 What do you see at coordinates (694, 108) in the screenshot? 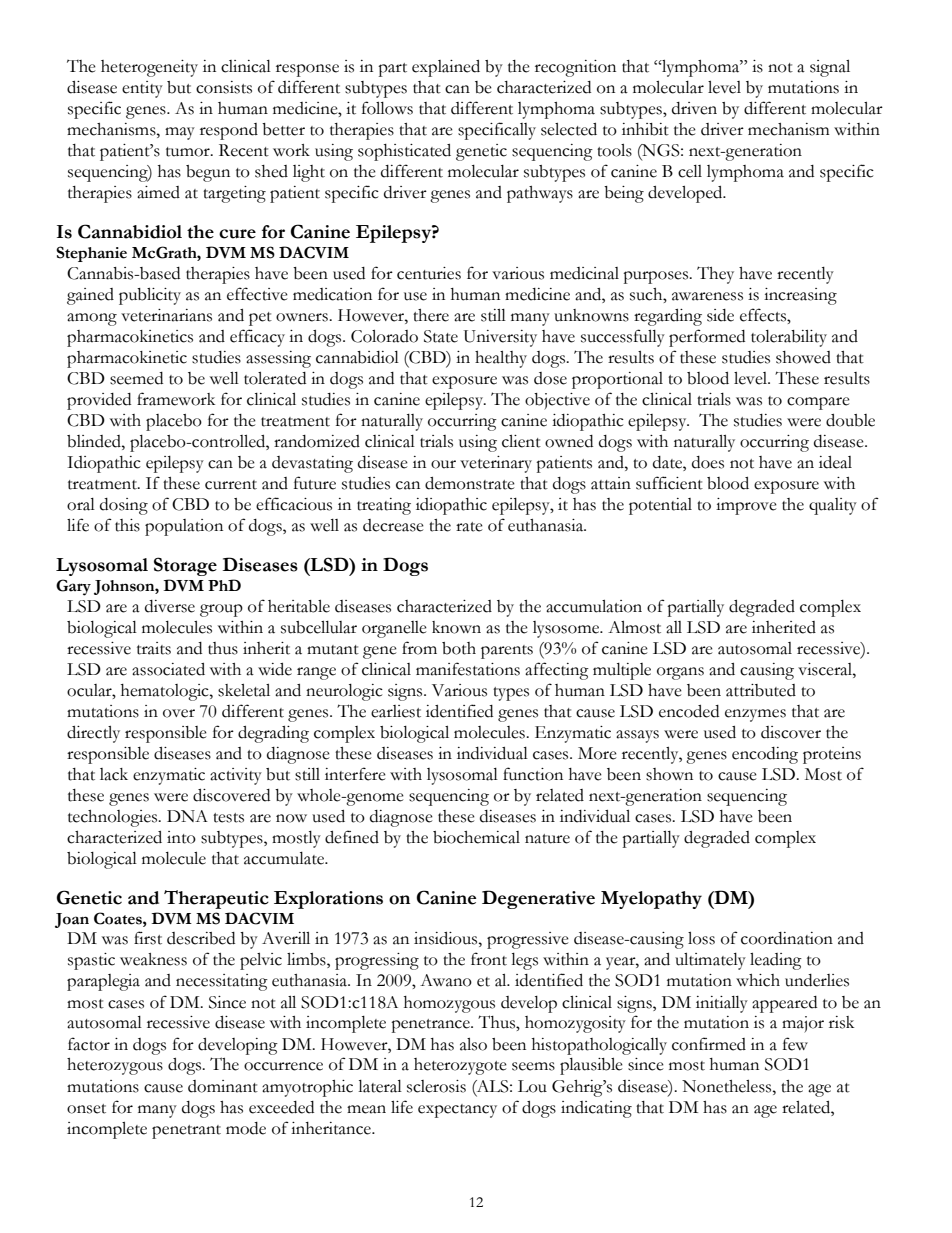
I see `driven` at bounding box center [694, 108].
